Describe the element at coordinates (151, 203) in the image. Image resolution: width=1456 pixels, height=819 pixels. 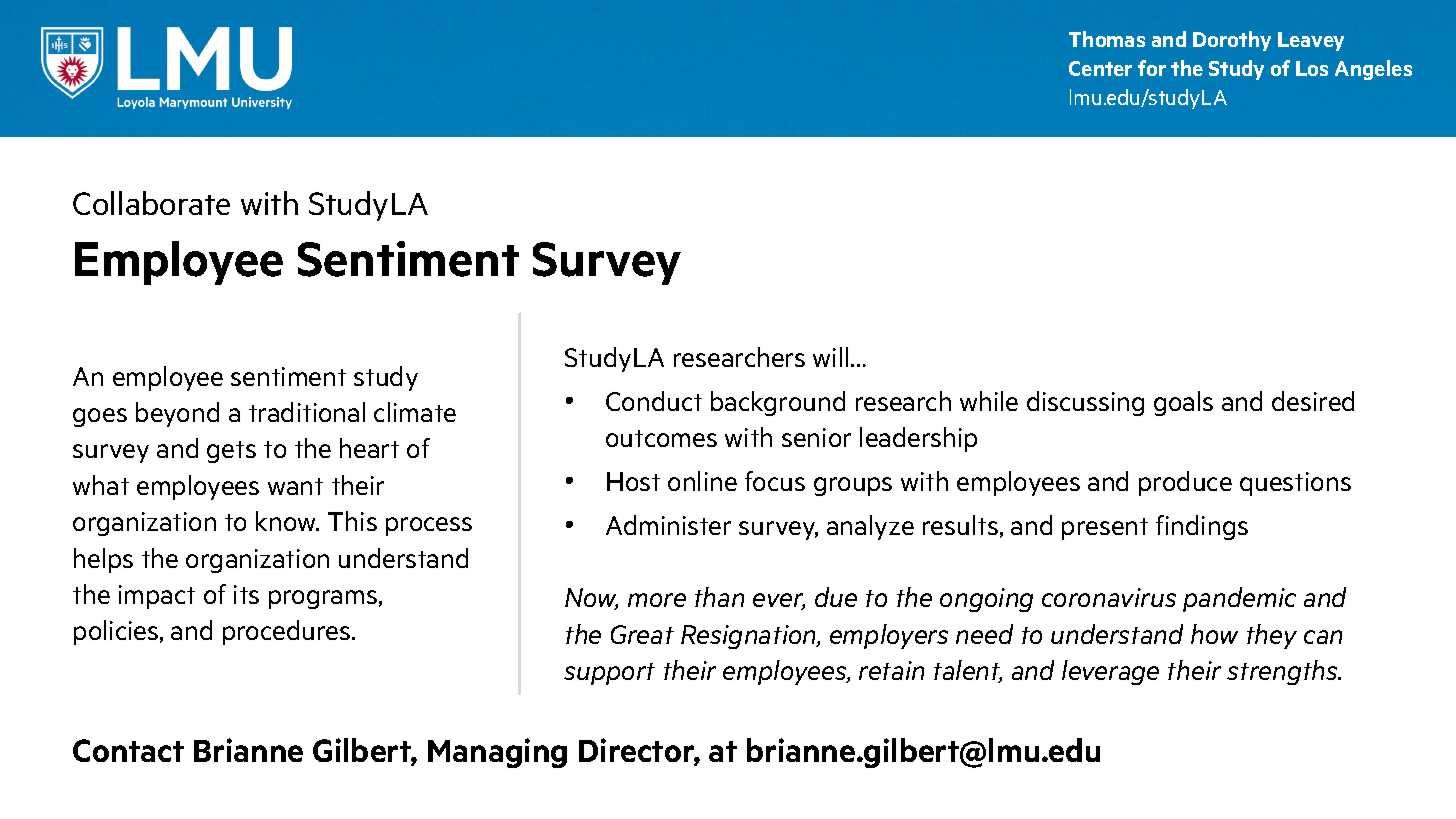
I see `Collaborate` at that location.
